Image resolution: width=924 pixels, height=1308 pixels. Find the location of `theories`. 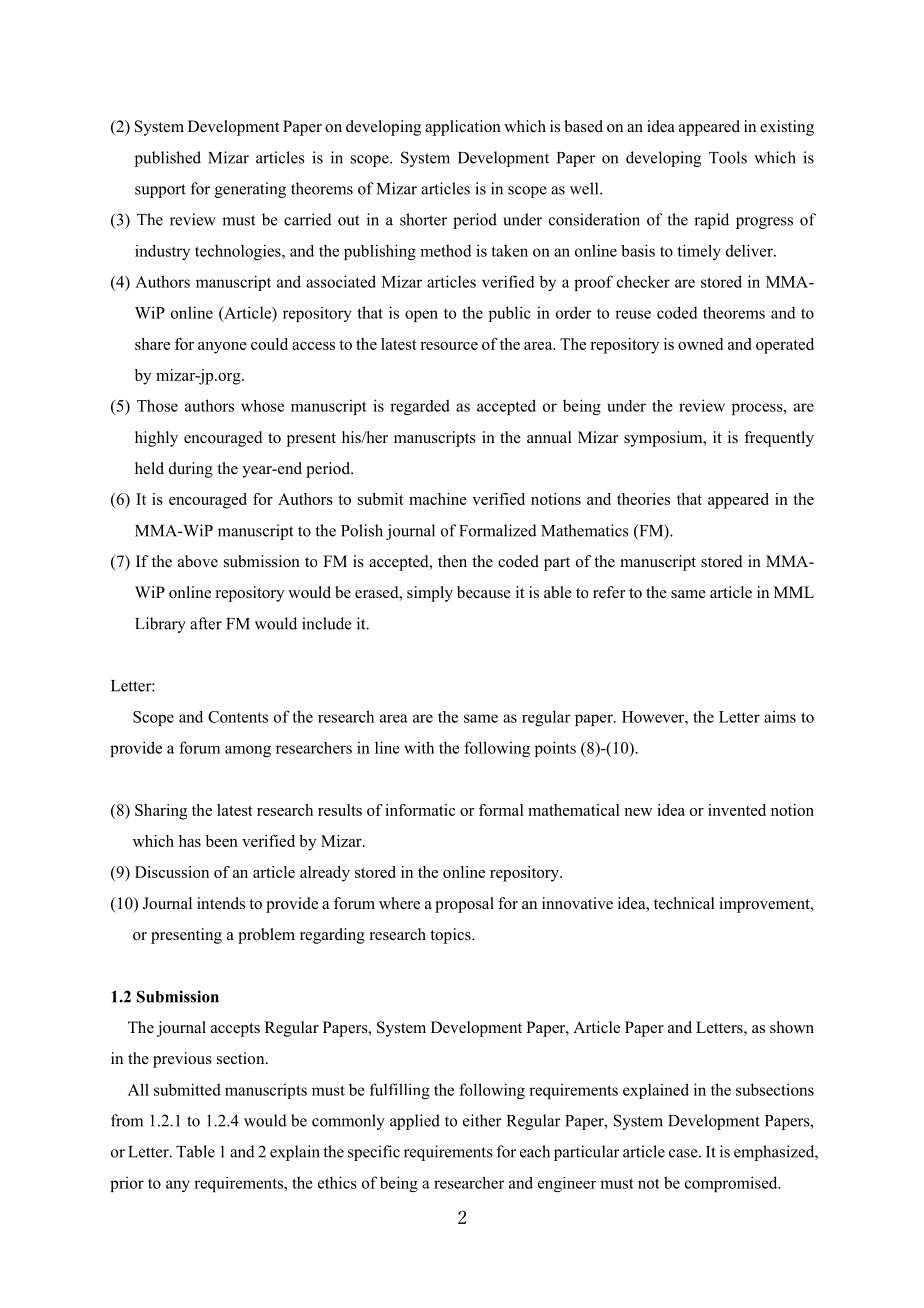

theories is located at coordinates (643, 499).
